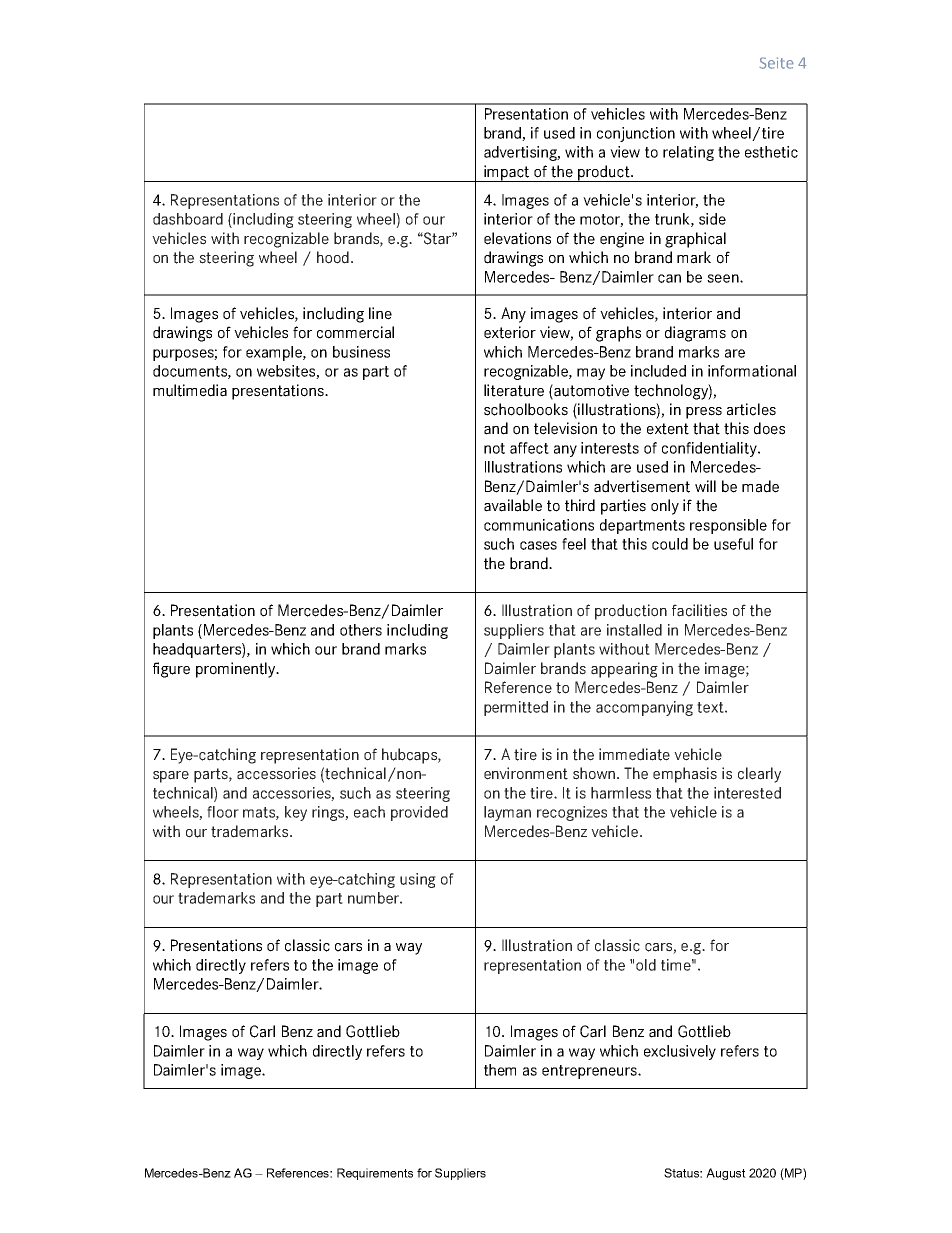 The height and width of the screenshot is (1233, 952). Describe the element at coordinates (538, 545) in the screenshot. I see `cases` at that location.
